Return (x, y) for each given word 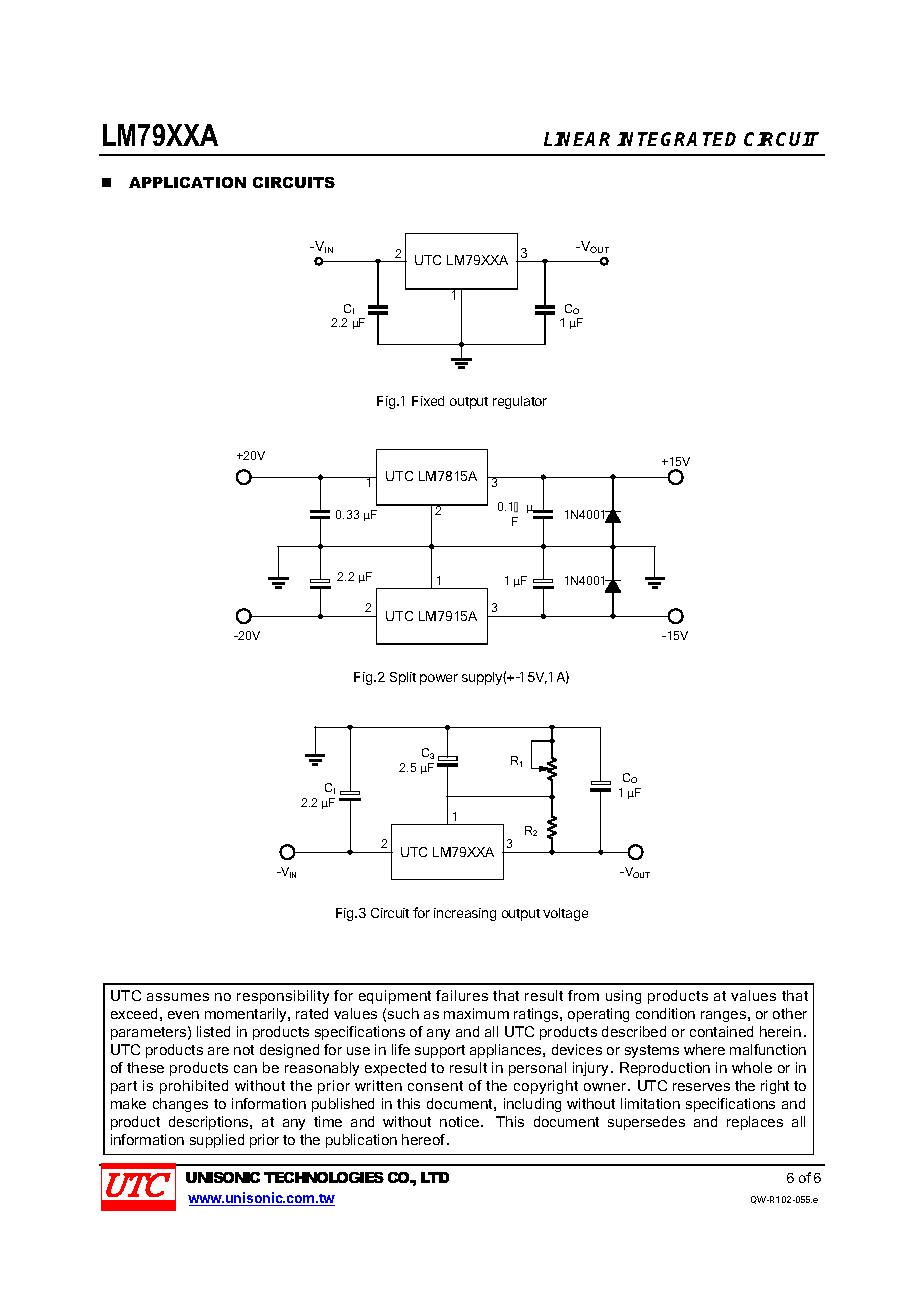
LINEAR (577, 139)
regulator (520, 402)
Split (403, 678)
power (439, 679)
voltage (565, 914)
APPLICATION (187, 182)
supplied (217, 1141)
